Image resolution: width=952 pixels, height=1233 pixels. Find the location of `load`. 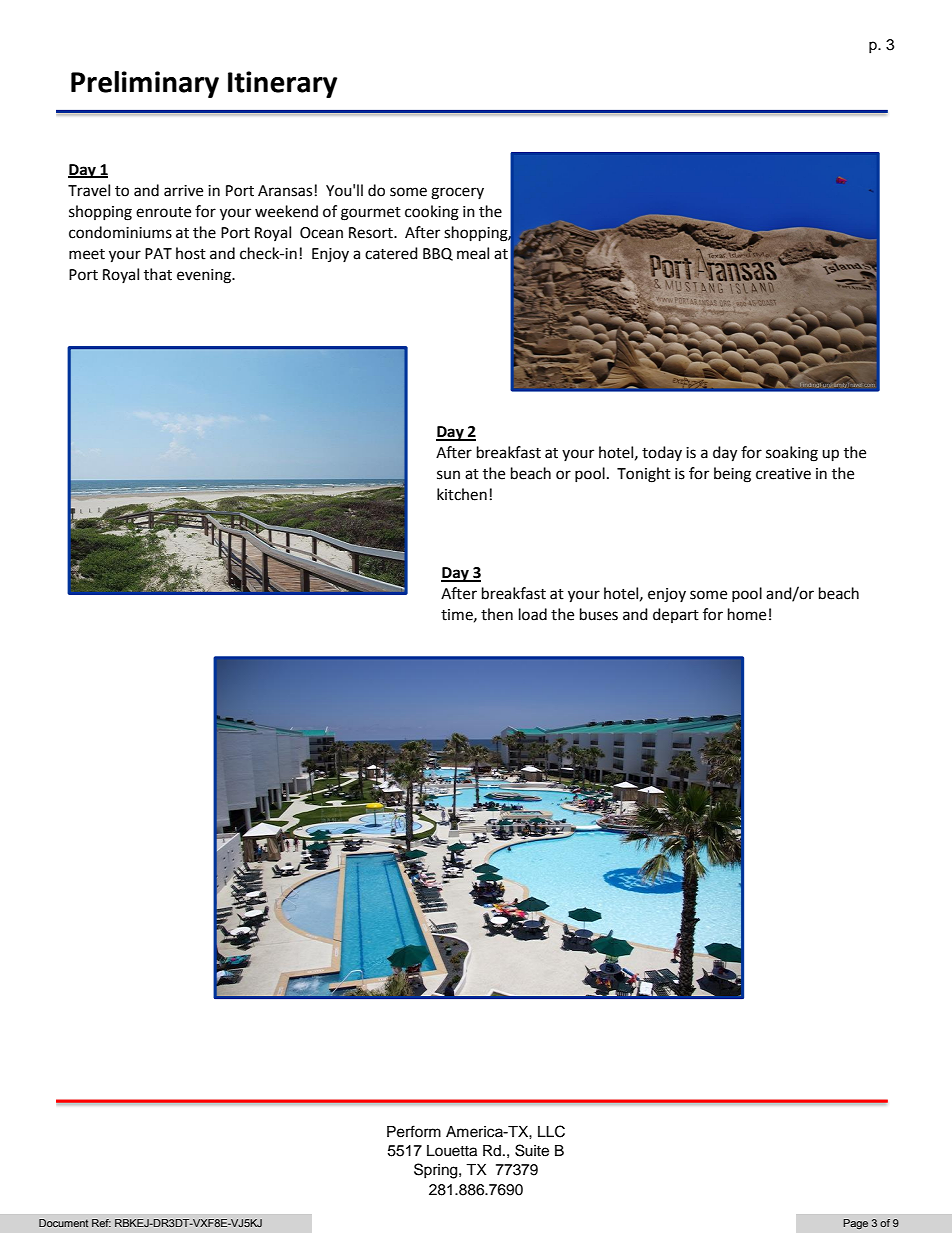

load is located at coordinates (533, 614).
